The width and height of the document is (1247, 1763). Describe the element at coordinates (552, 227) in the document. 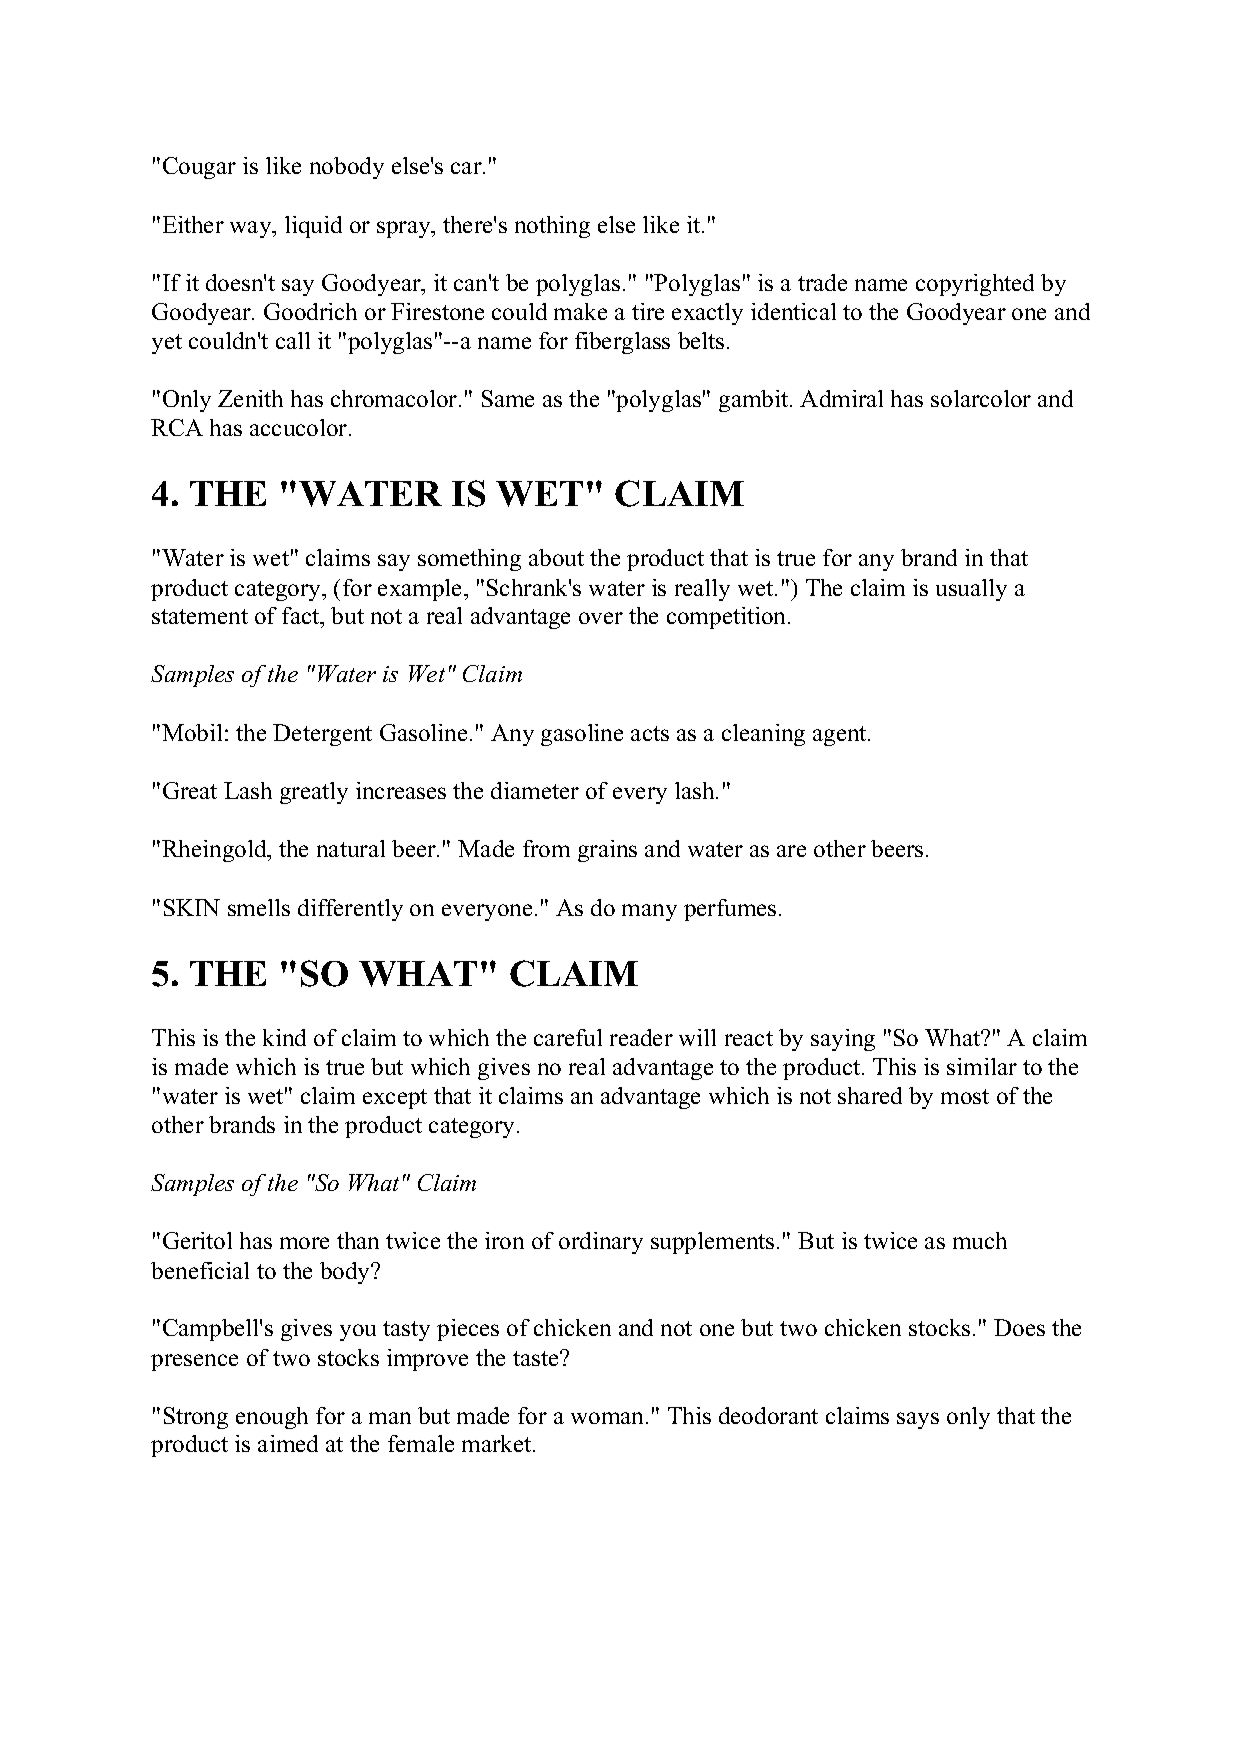

I see `nothing` at that location.
